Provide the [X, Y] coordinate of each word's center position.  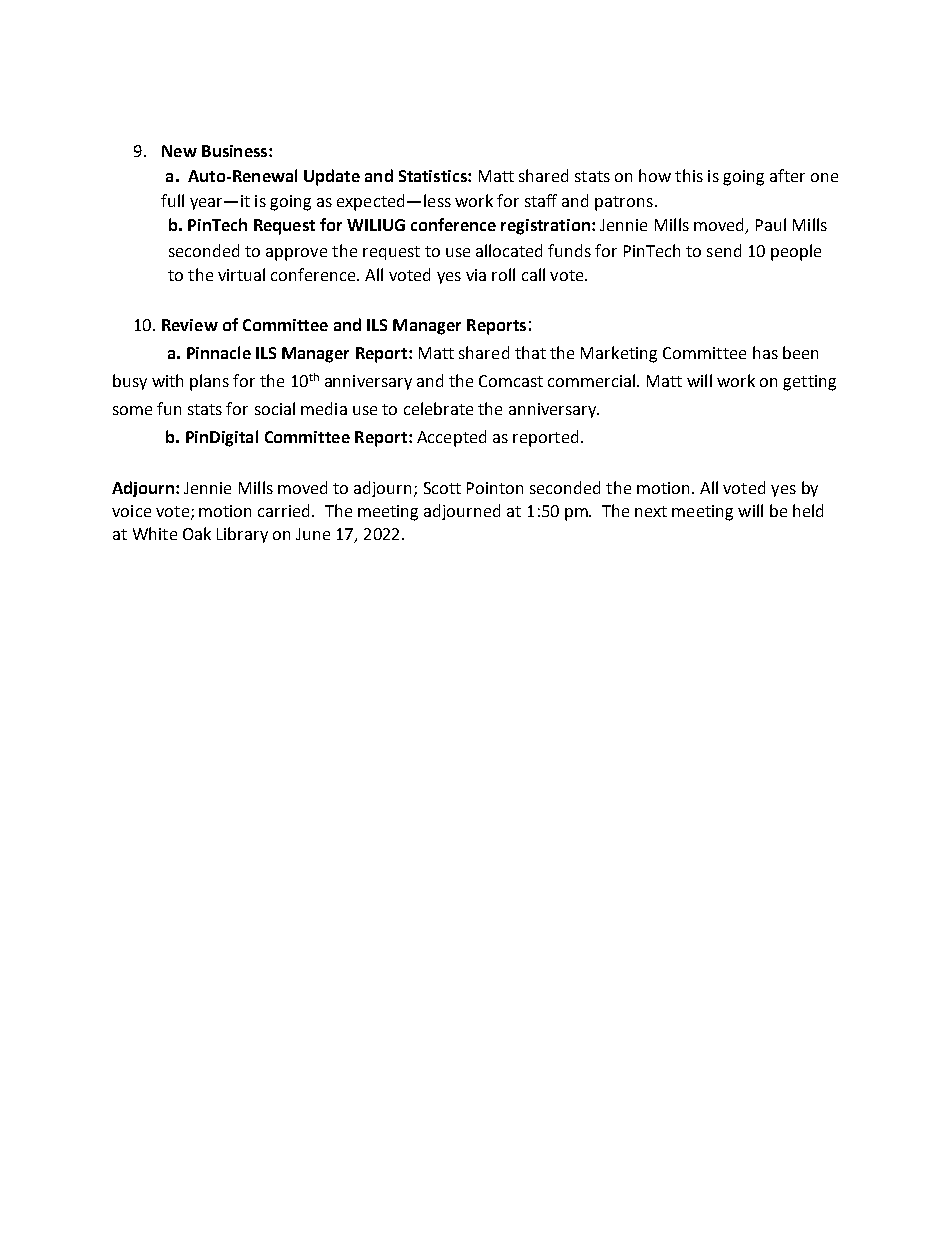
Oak [197, 533]
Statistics [434, 176]
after [787, 175]
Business [236, 151]
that [530, 352]
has [765, 352]
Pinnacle [219, 352]
